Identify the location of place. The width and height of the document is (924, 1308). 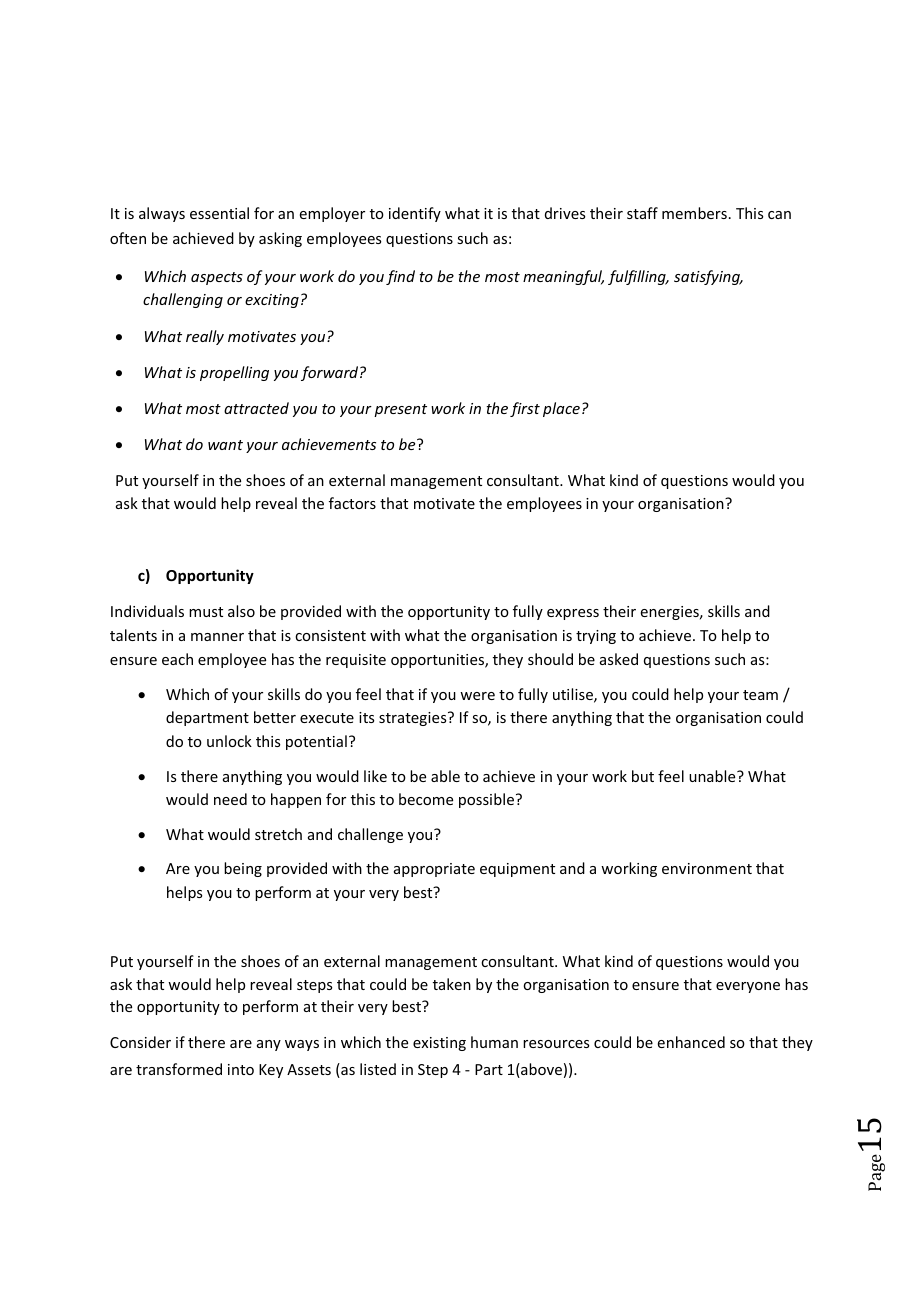
(561, 409).
